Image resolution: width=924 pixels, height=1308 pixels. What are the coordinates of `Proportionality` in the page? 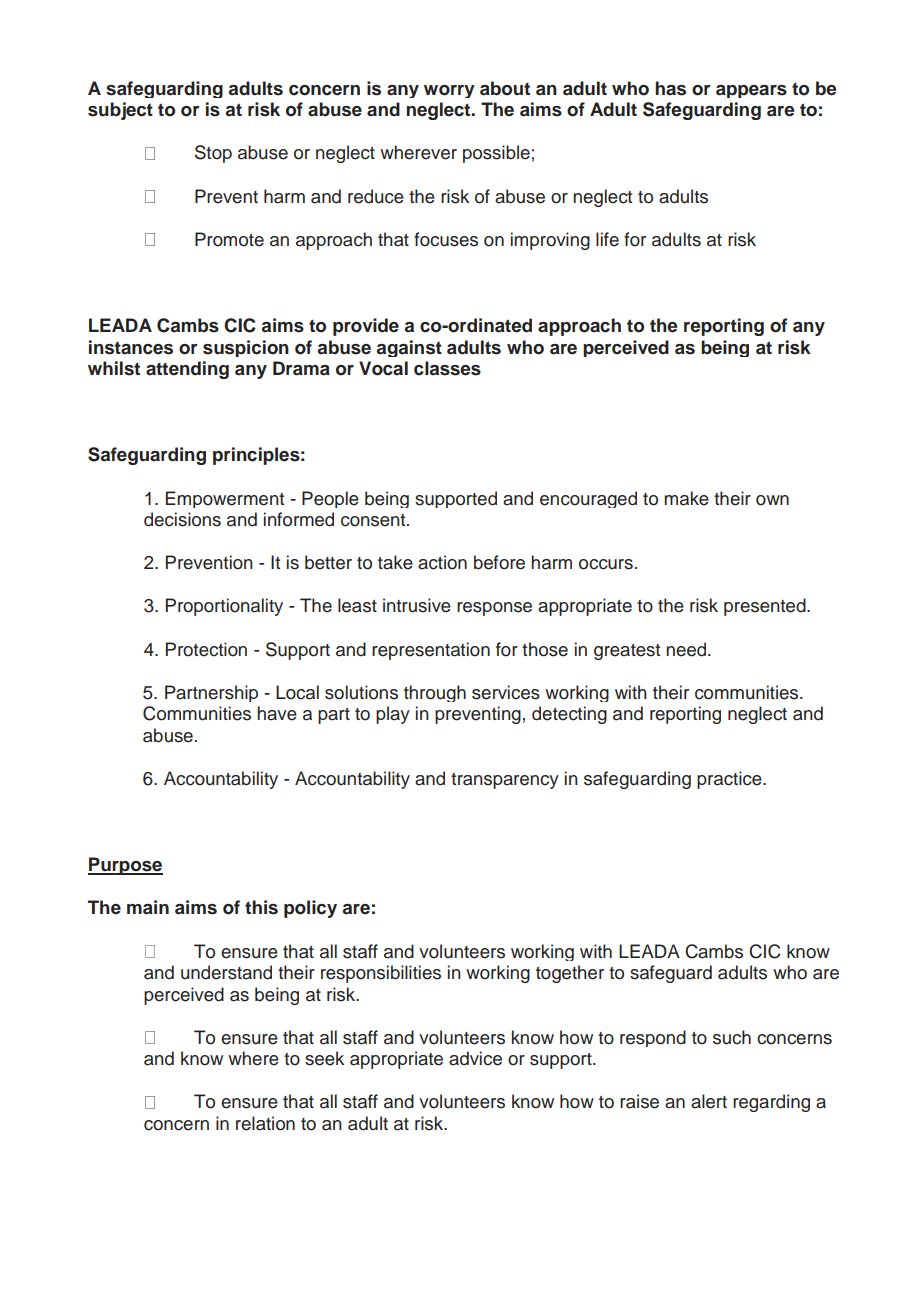 It's located at (224, 607).
